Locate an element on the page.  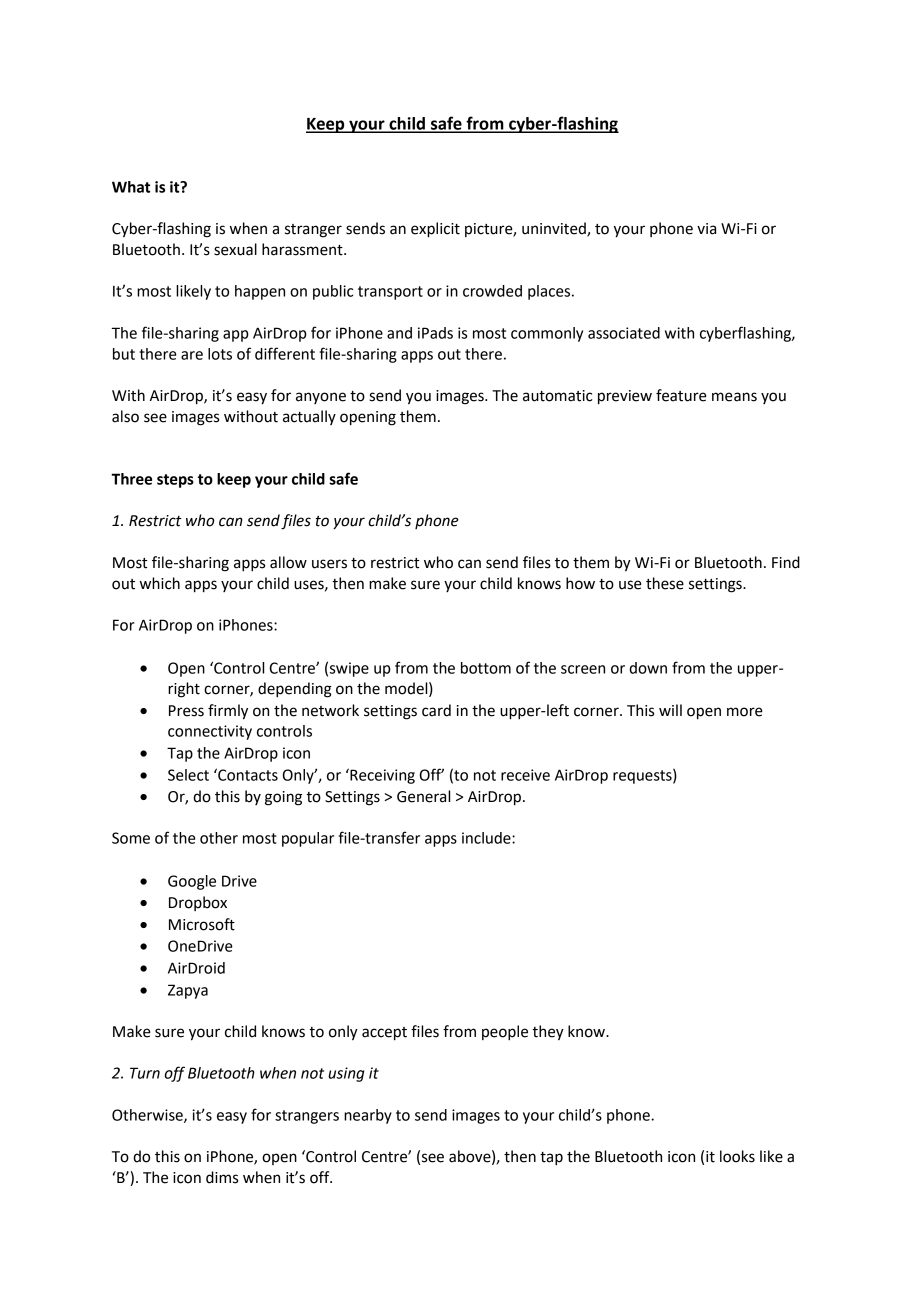
via is located at coordinates (706, 229).
